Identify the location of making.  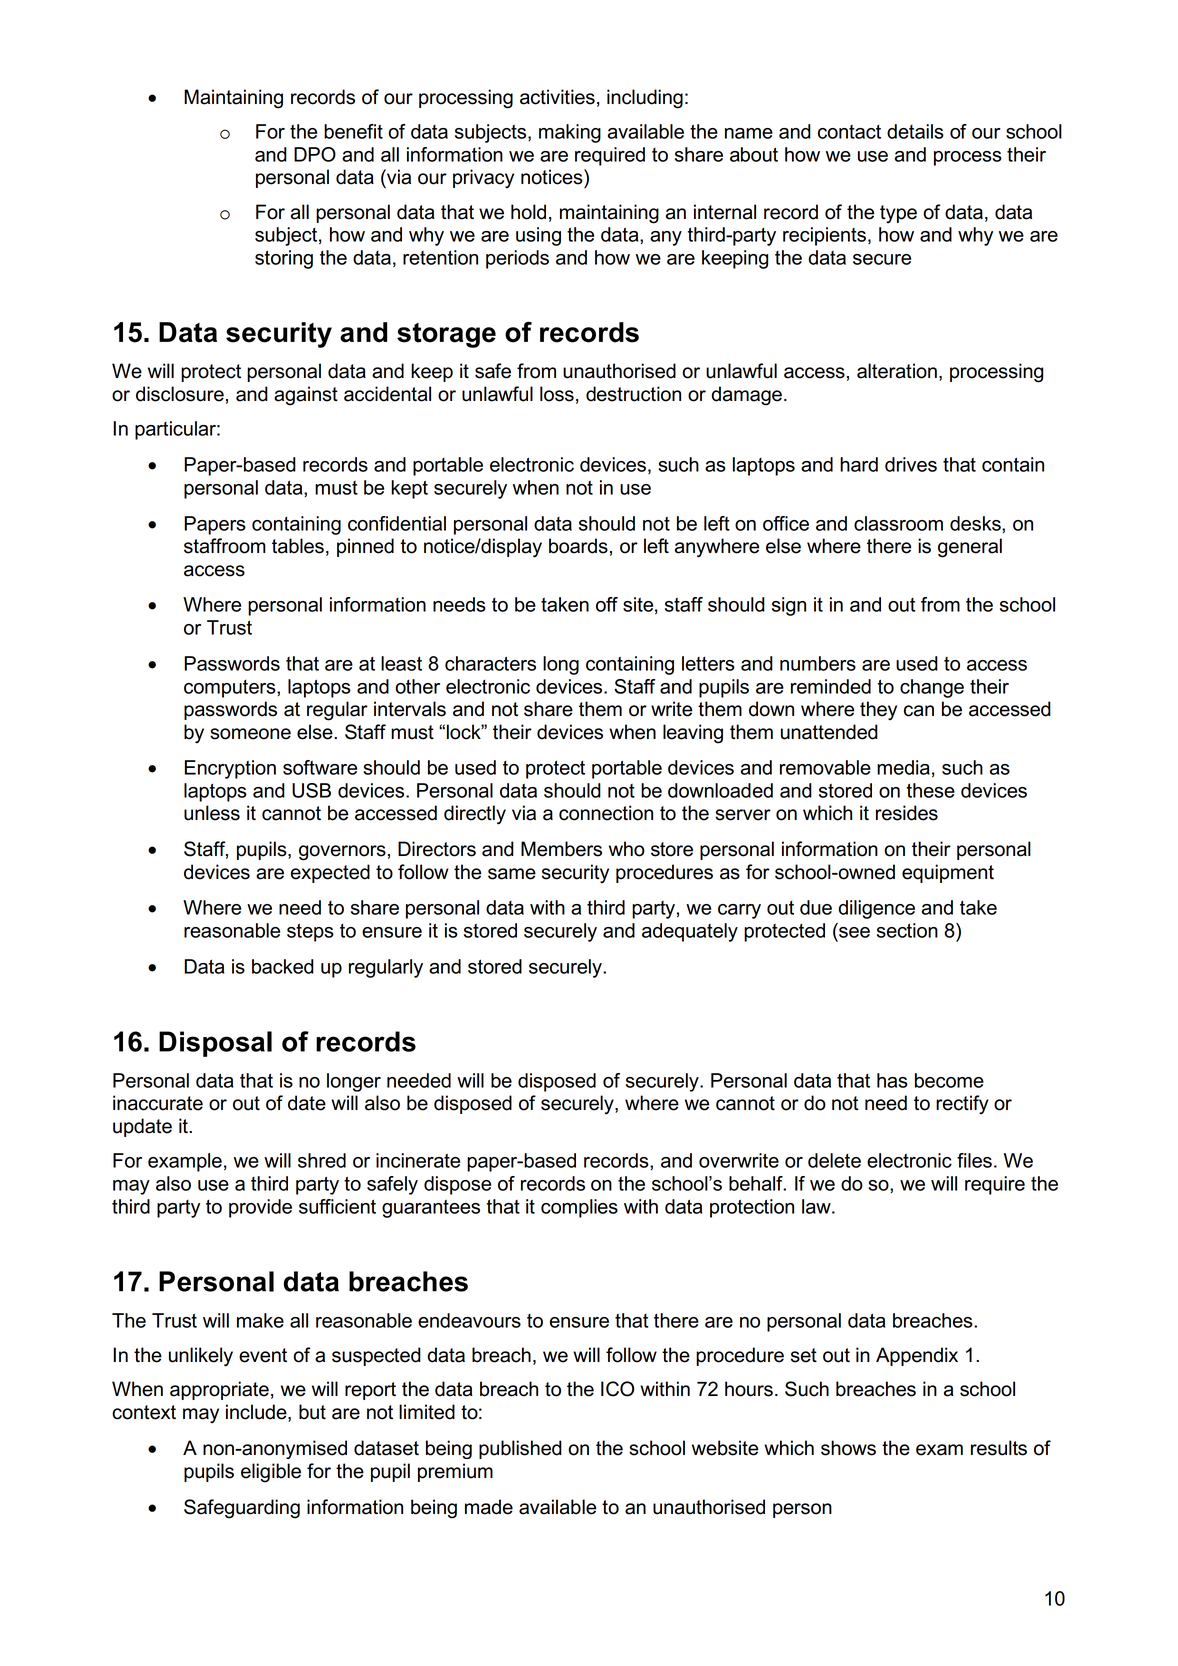
(570, 133).
